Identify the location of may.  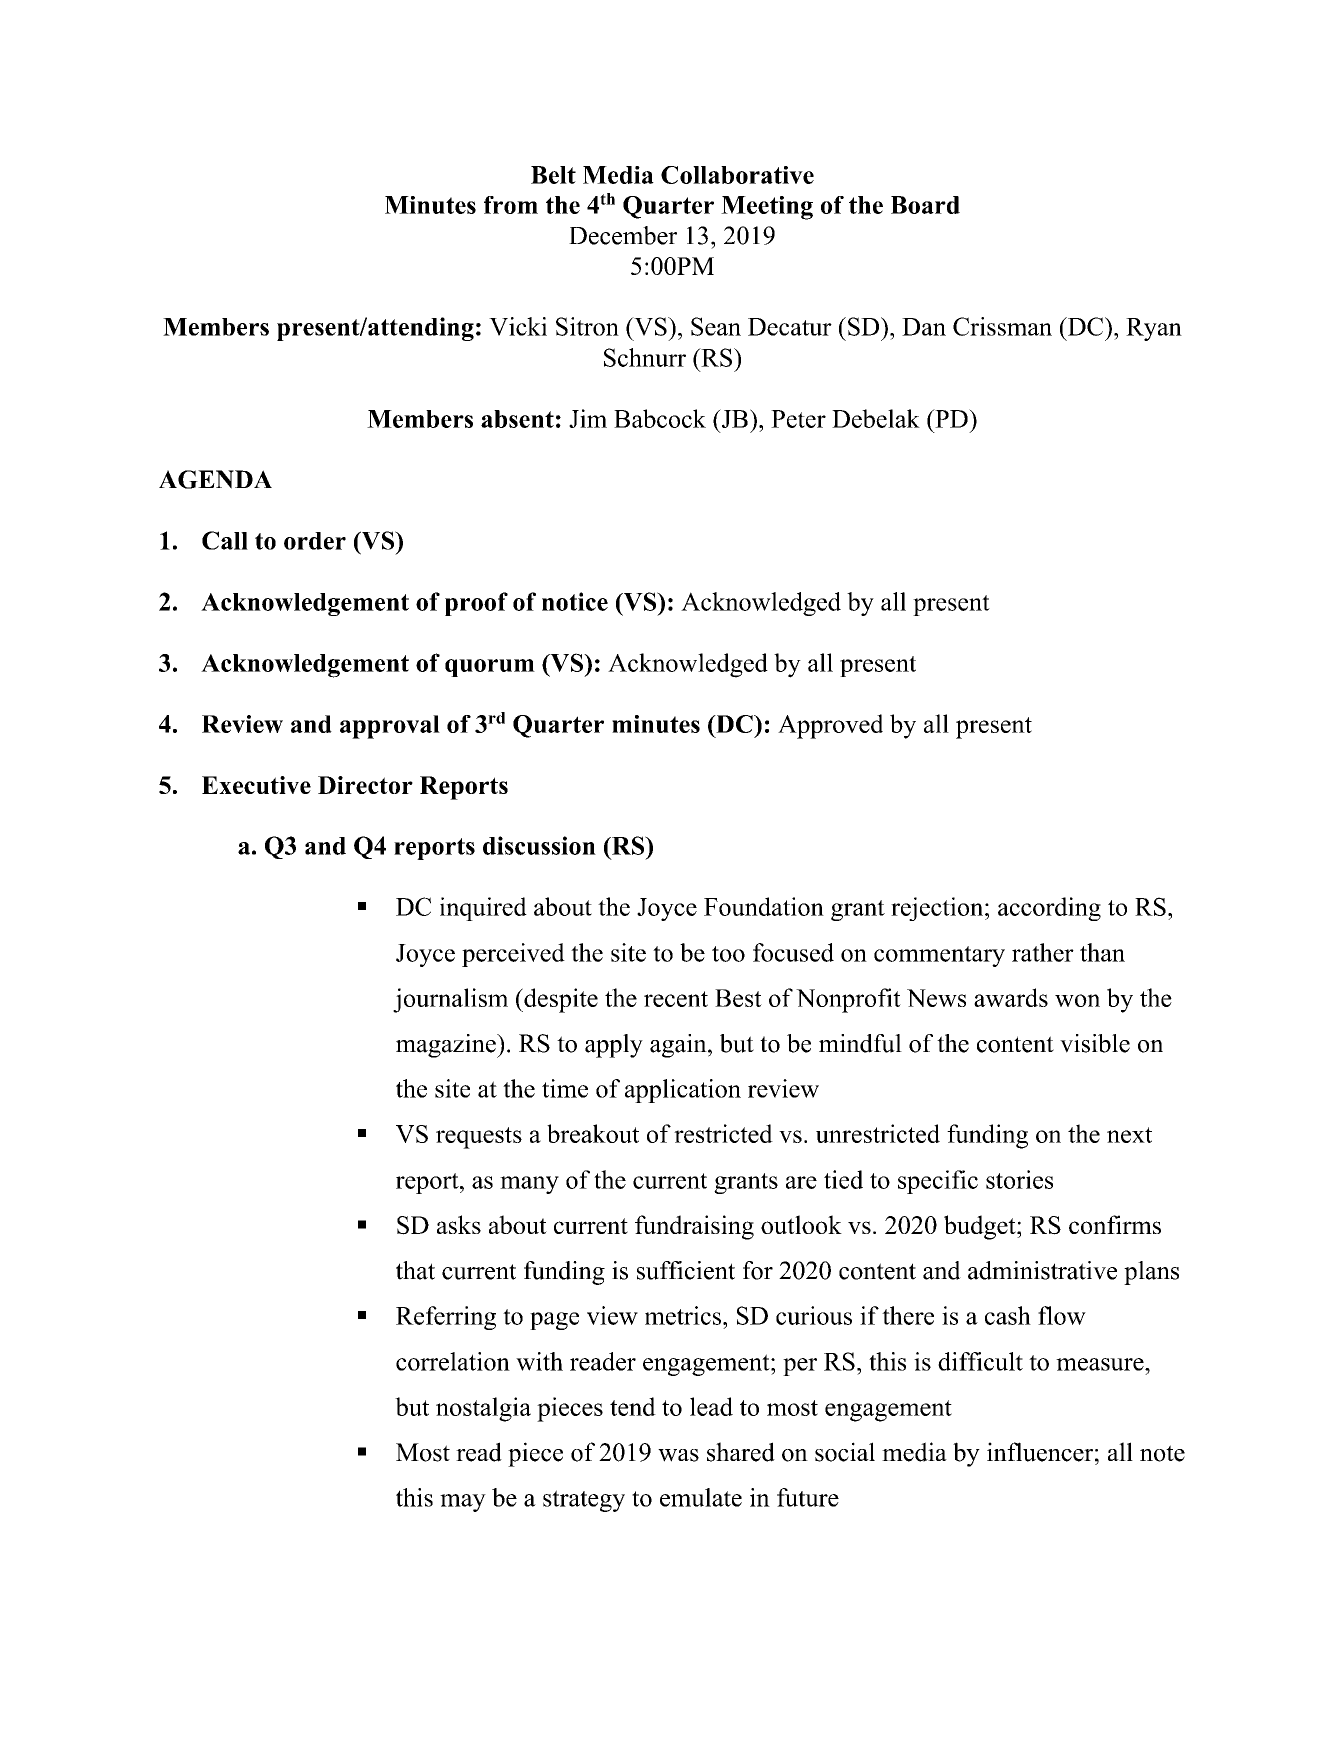
(463, 1503).
